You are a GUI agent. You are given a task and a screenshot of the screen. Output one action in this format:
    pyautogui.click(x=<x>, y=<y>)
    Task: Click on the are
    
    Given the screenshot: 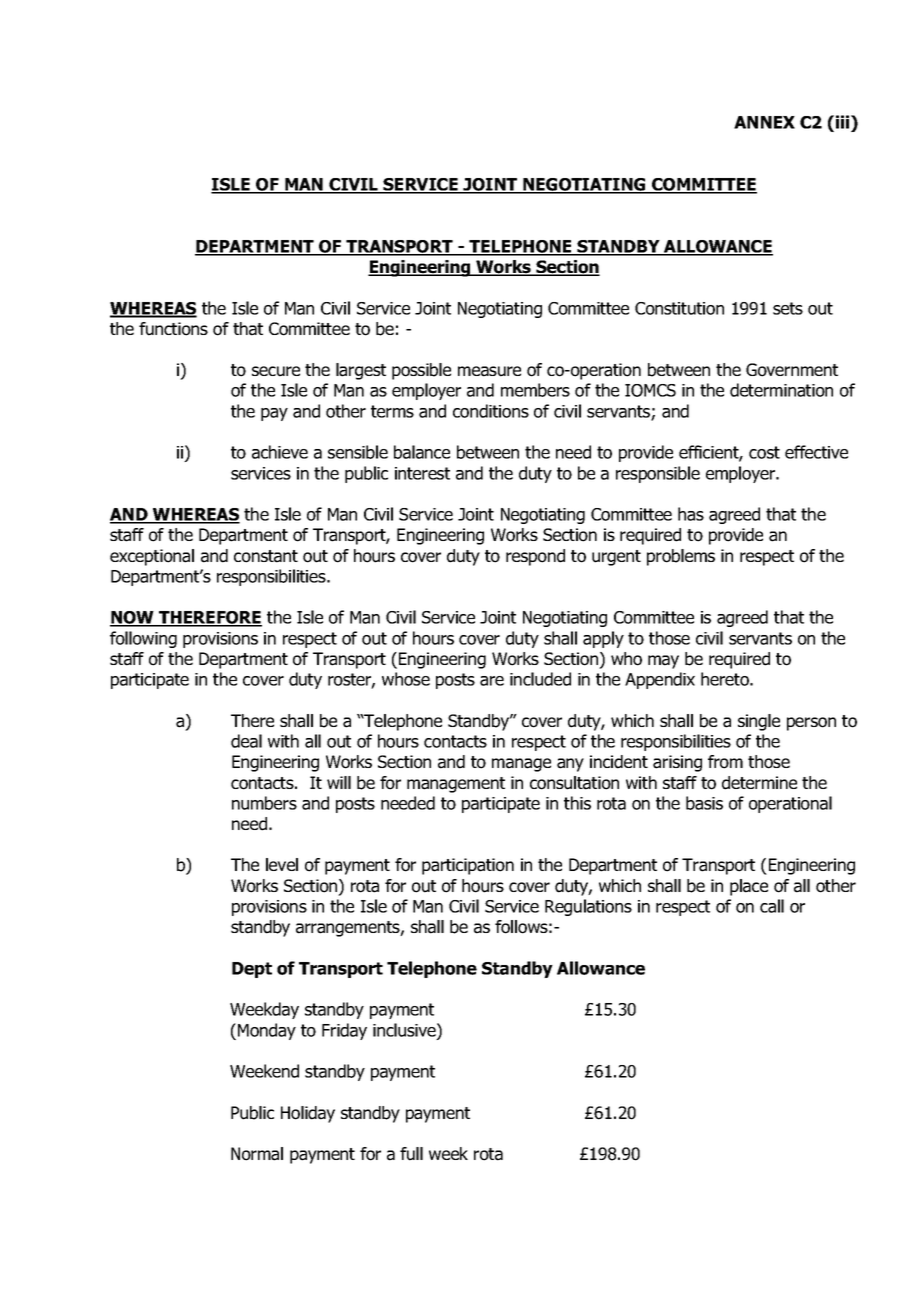 What is the action you would take?
    pyautogui.click(x=492, y=681)
